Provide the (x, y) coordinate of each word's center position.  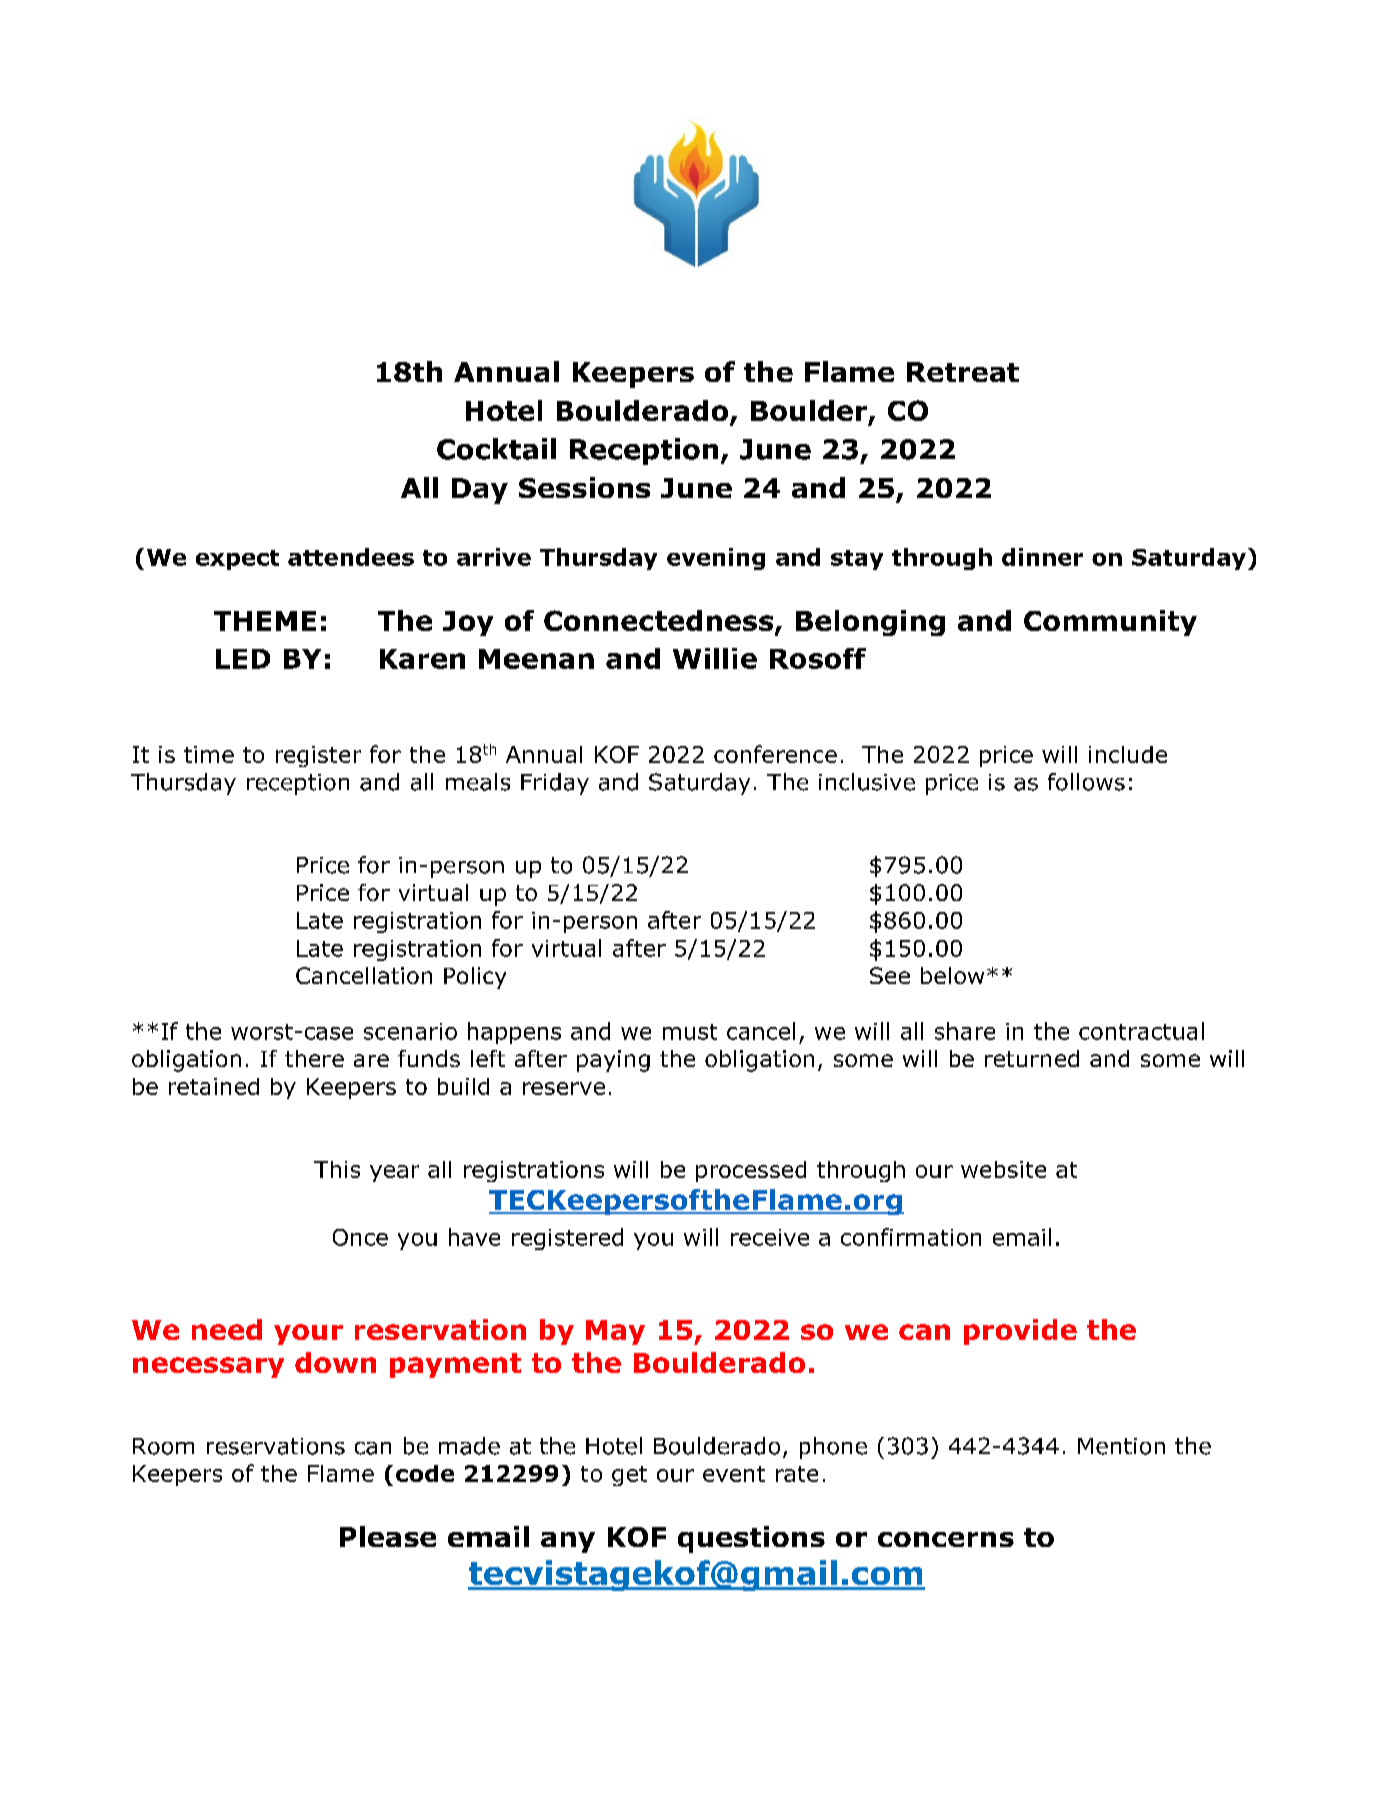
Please (388, 1536)
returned (1032, 1058)
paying (613, 1061)
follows (1086, 782)
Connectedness (660, 622)
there (314, 1058)
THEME (265, 621)
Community (1110, 623)
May (615, 1332)
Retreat (963, 372)
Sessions (584, 487)
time (209, 754)
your (308, 1334)
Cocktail (496, 449)
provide (1020, 1332)
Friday (555, 784)
